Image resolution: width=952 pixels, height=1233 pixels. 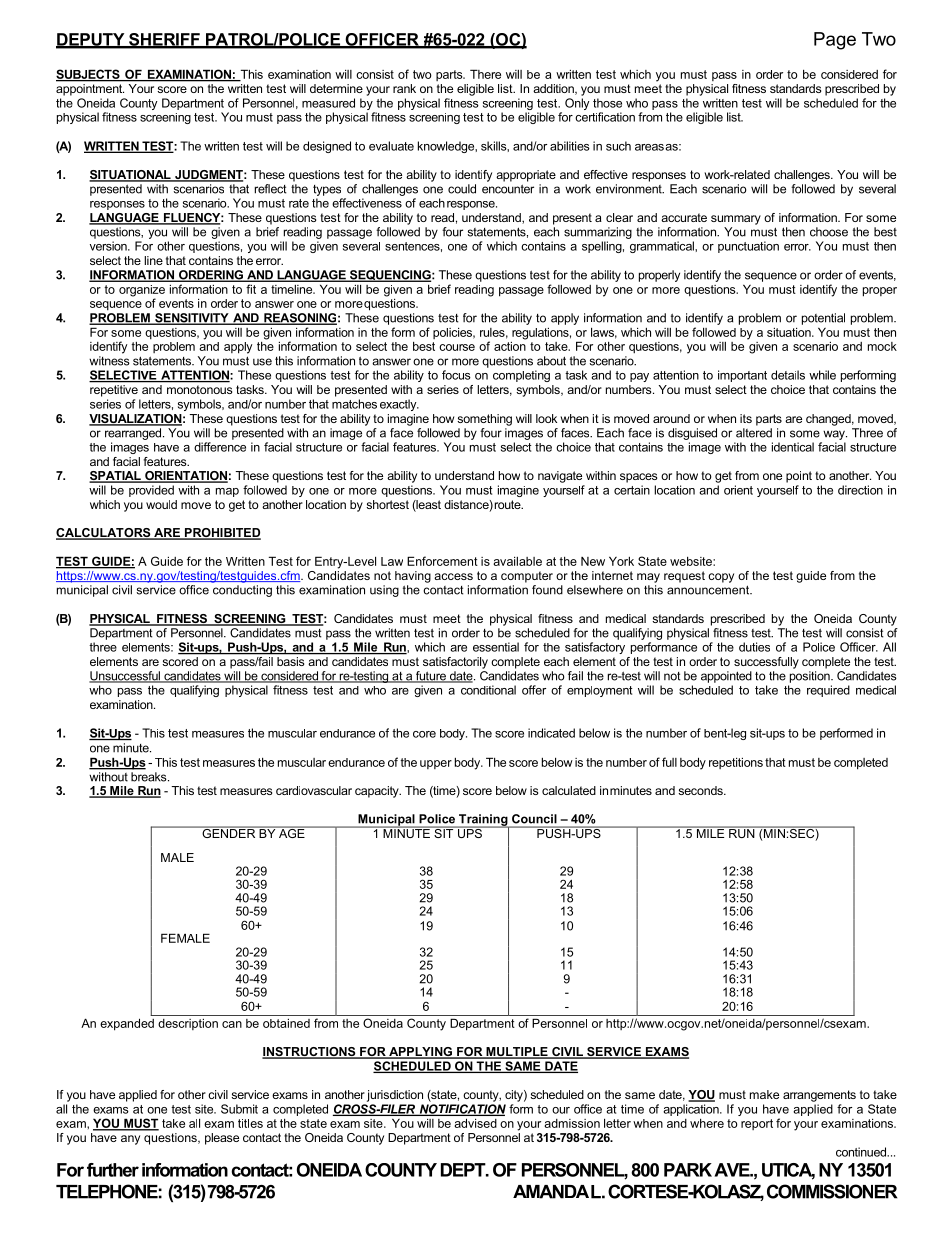 I want to click on SENSITIVITY, so click(x=192, y=319).
